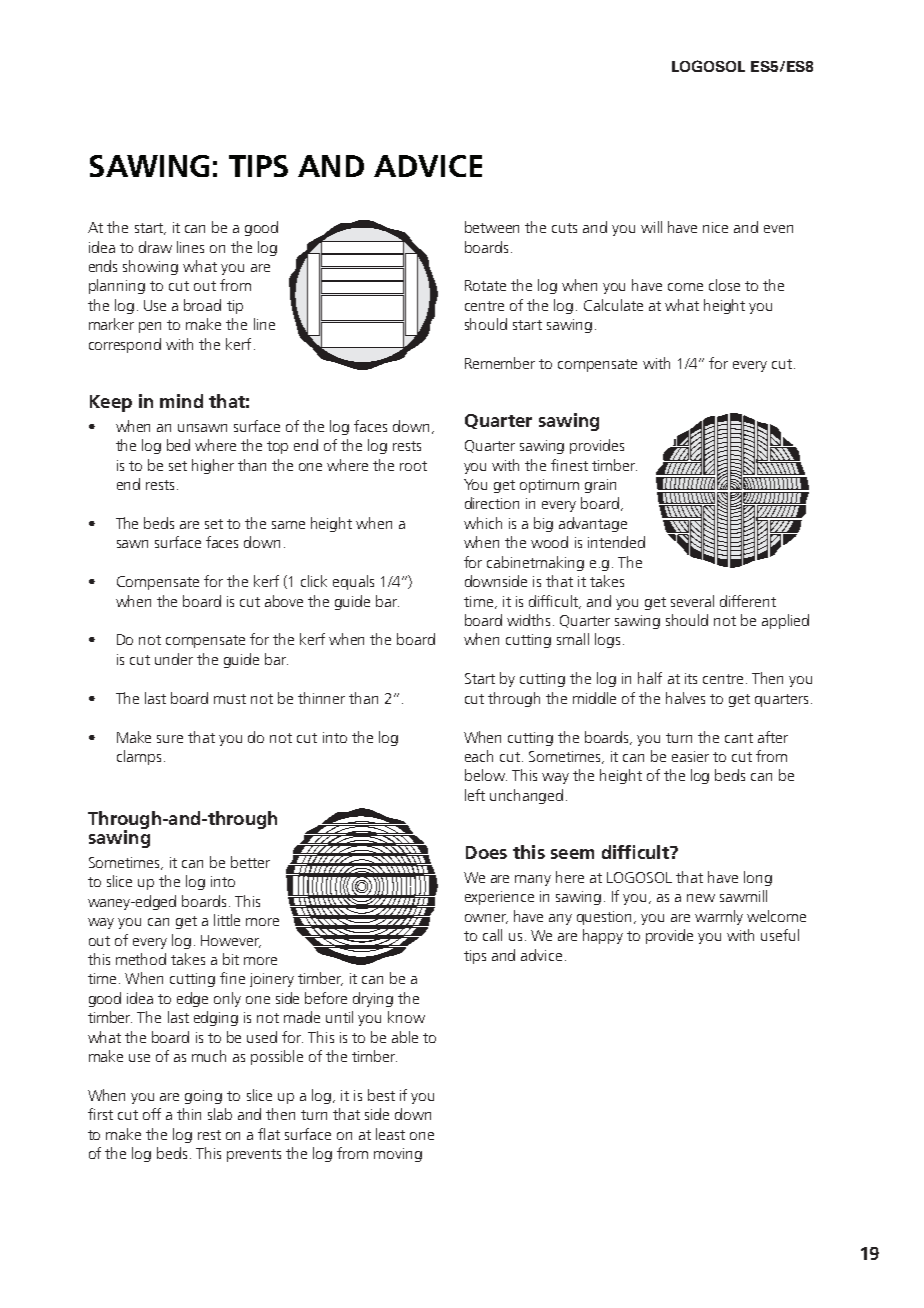 The image size is (924, 1308). Describe the element at coordinates (152, 1114) in the screenshot. I see `off` at that location.
